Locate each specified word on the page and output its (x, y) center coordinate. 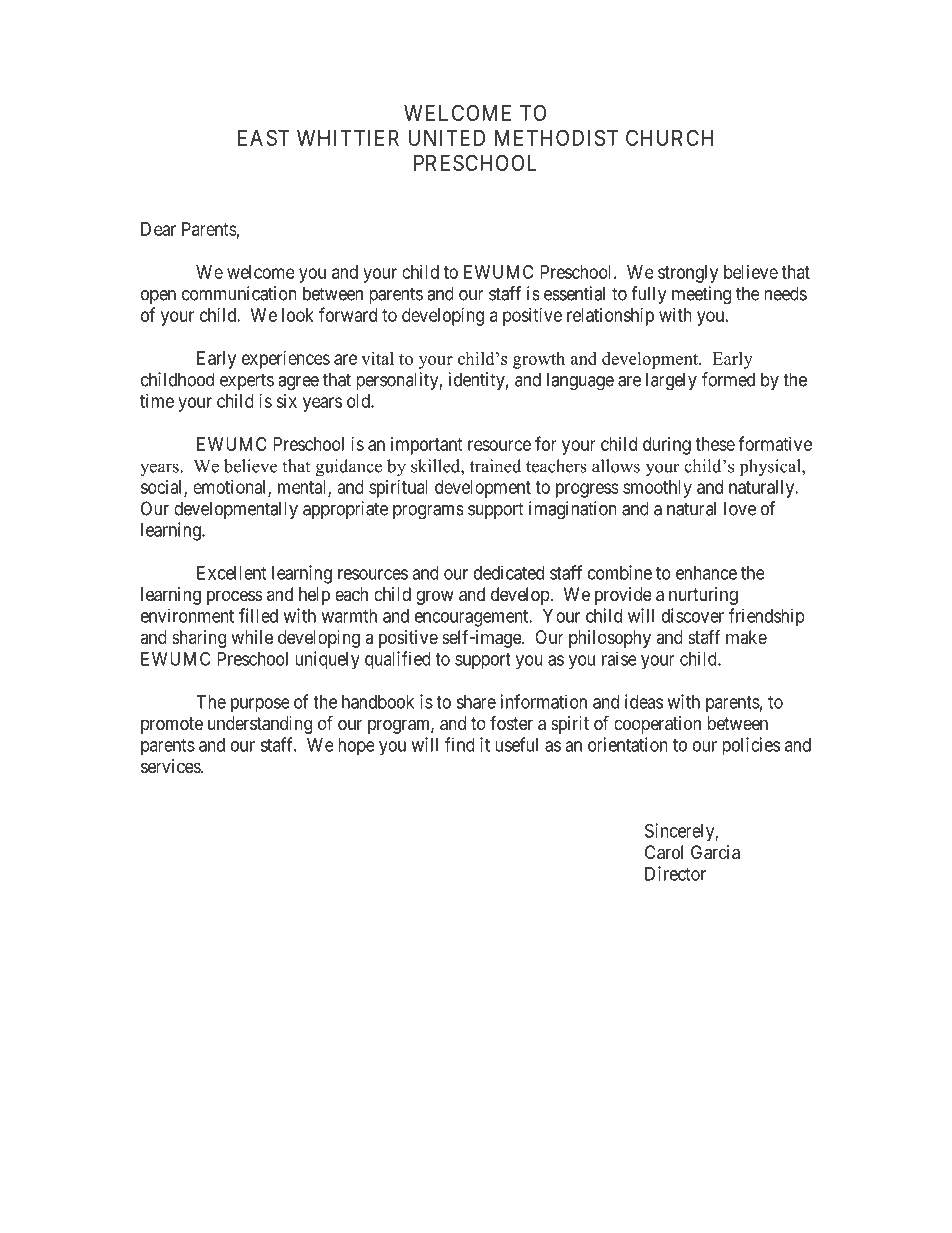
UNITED (446, 138)
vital (377, 358)
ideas (644, 701)
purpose (260, 705)
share (476, 702)
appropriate (345, 510)
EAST (263, 137)
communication (239, 293)
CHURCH (669, 137)
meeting (701, 295)
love (740, 508)
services (171, 766)
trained (495, 466)
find (460, 744)
